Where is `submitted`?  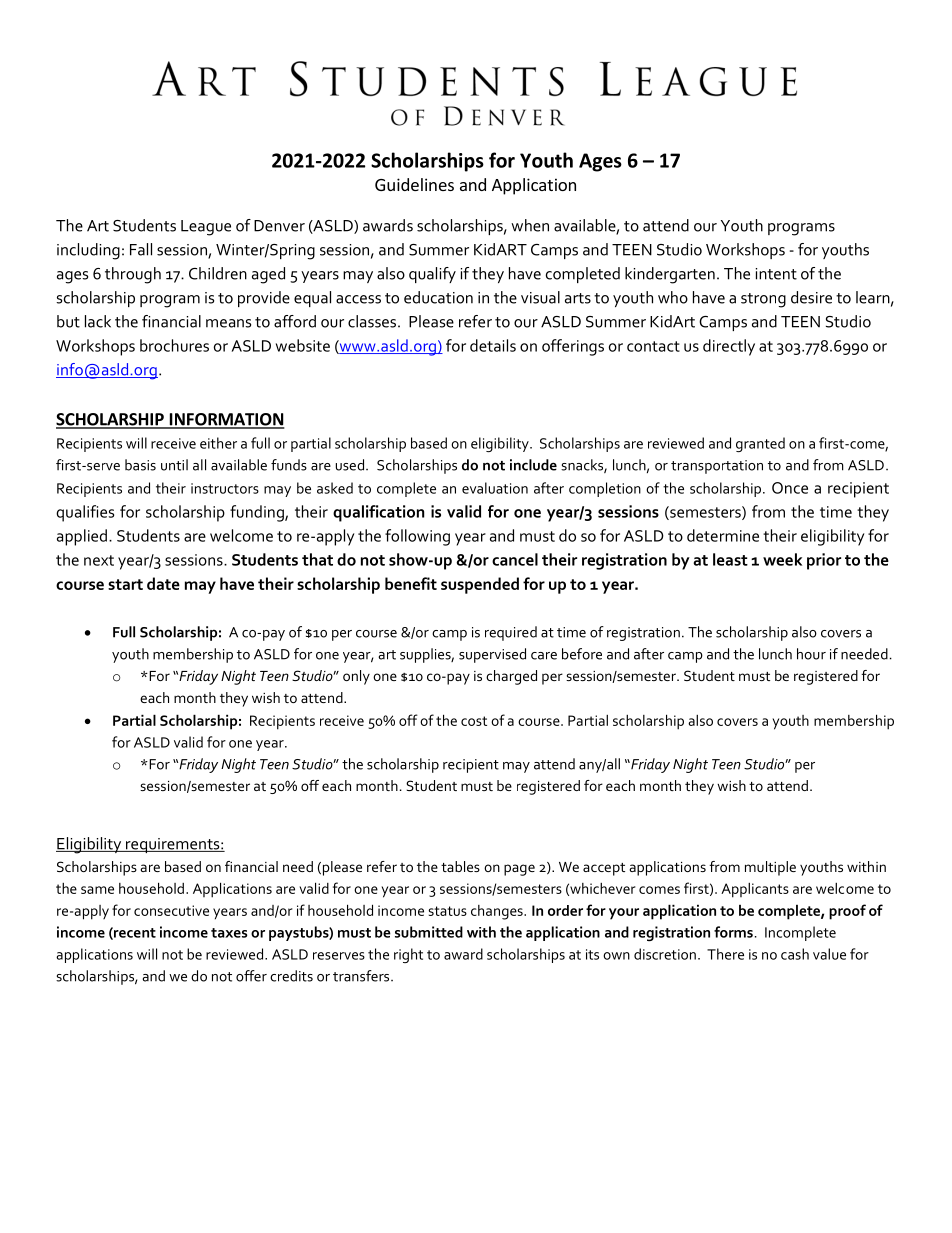
submitted is located at coordinates (429, 932).
